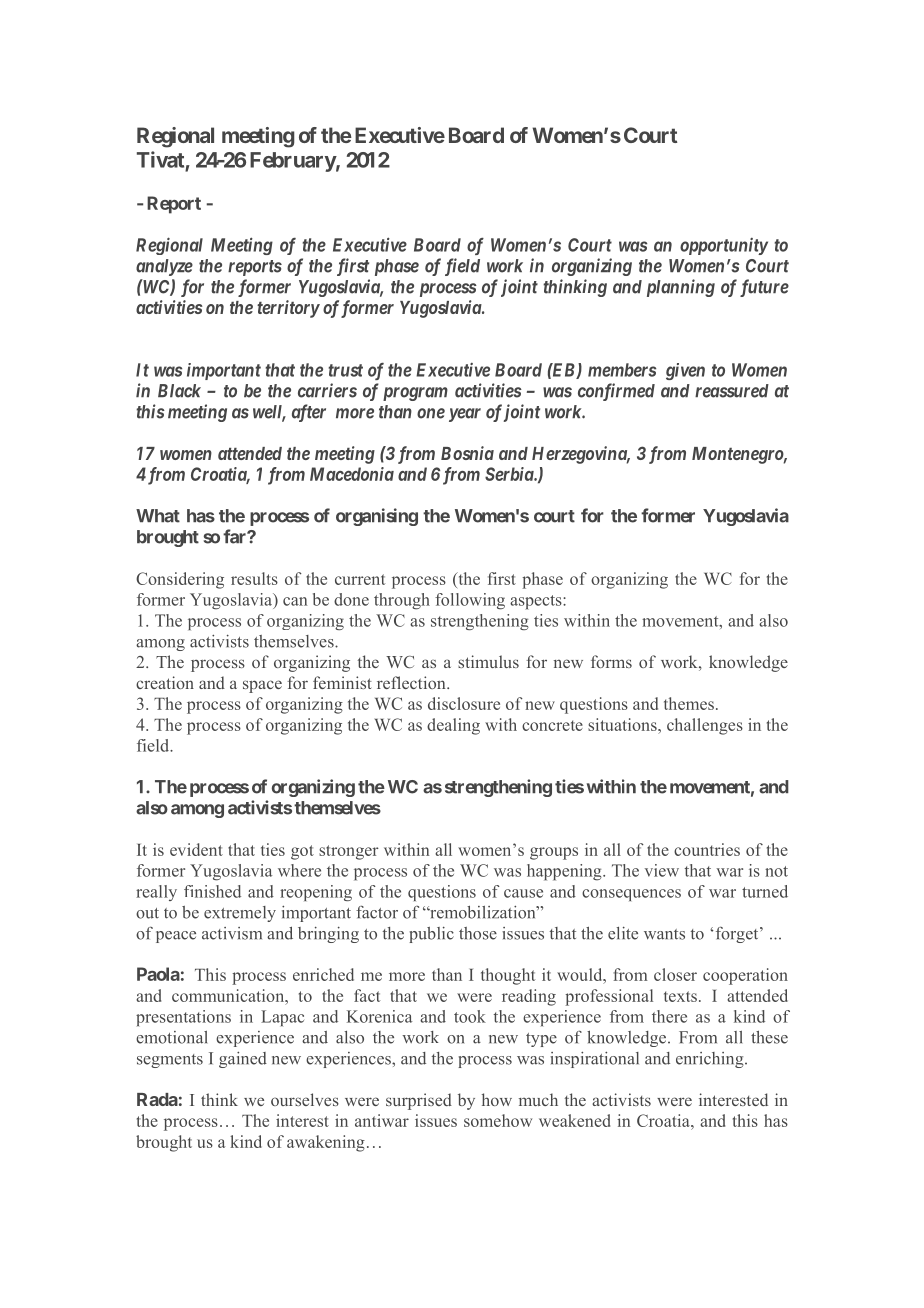 This screenshot has height=1308, width=924. Describe the element at coordinates (498, 1120) in the screenshot. I see `somehow` at that location.
